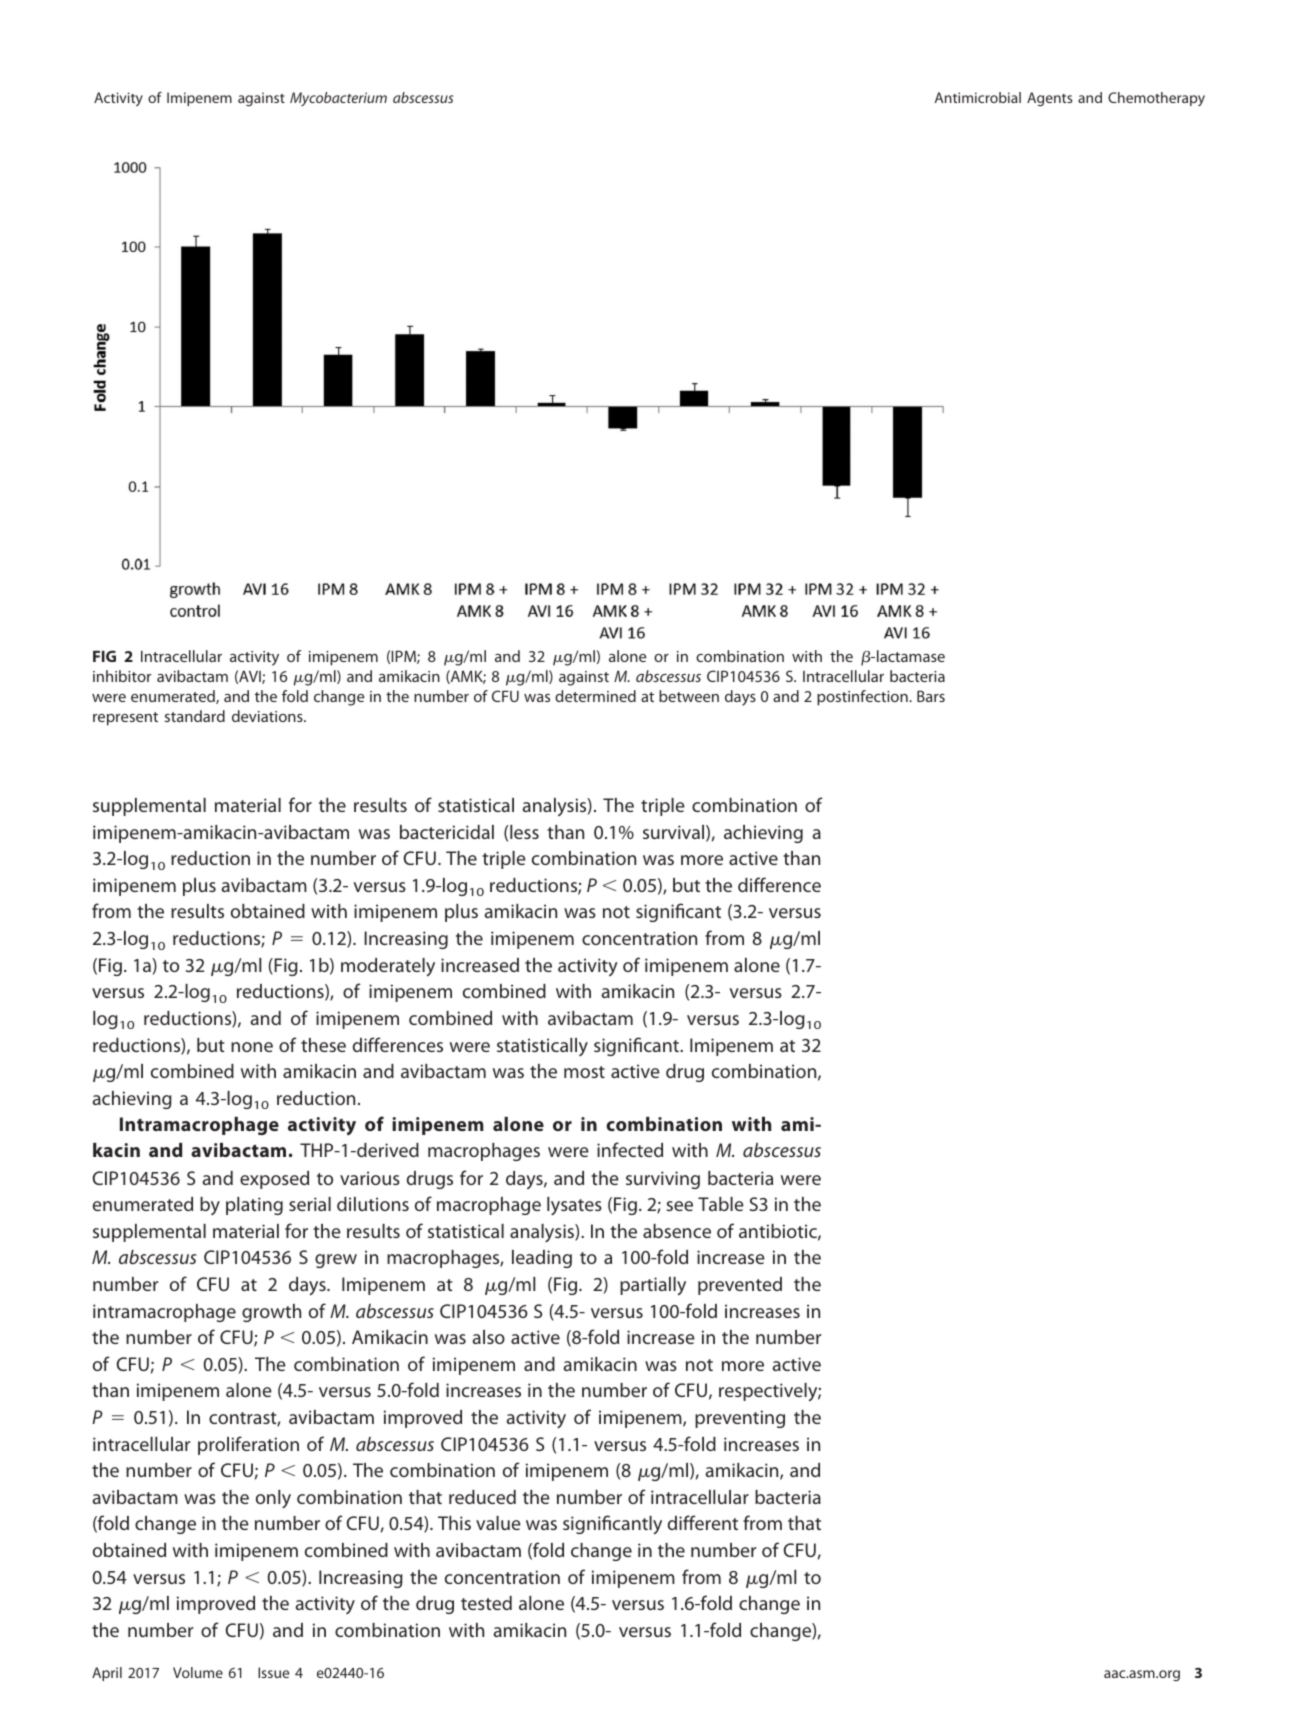 This screenshot has width=1297, height=1736. Describe the element at coordinates (524, 832) in the screenshot. I see `less` at that location.
